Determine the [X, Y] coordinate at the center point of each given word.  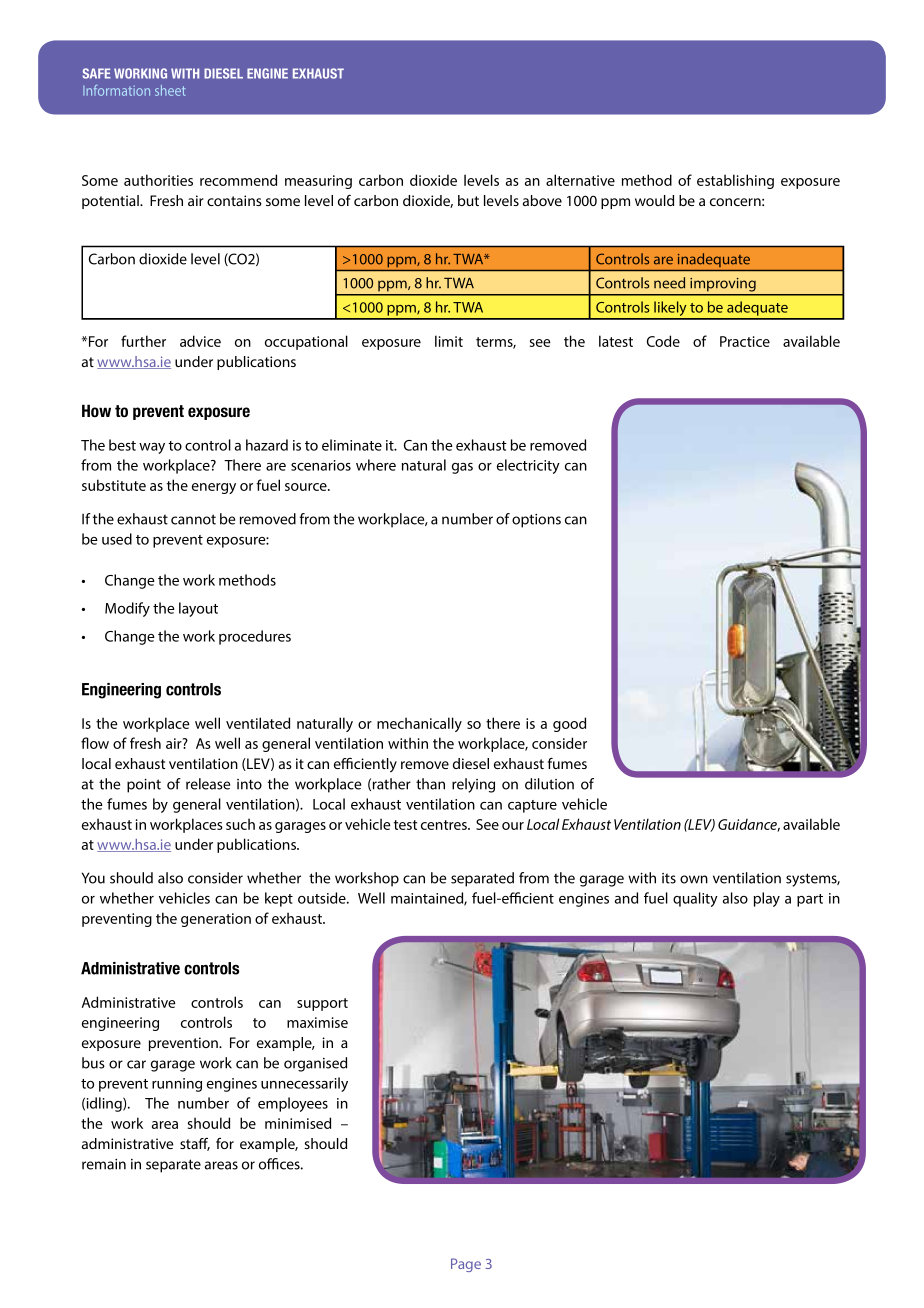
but [468, 200]
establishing [735, 181]
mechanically [419, 724]
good [569, 724]
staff [195, 1144]
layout [198, 609]
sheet [170, 90]
